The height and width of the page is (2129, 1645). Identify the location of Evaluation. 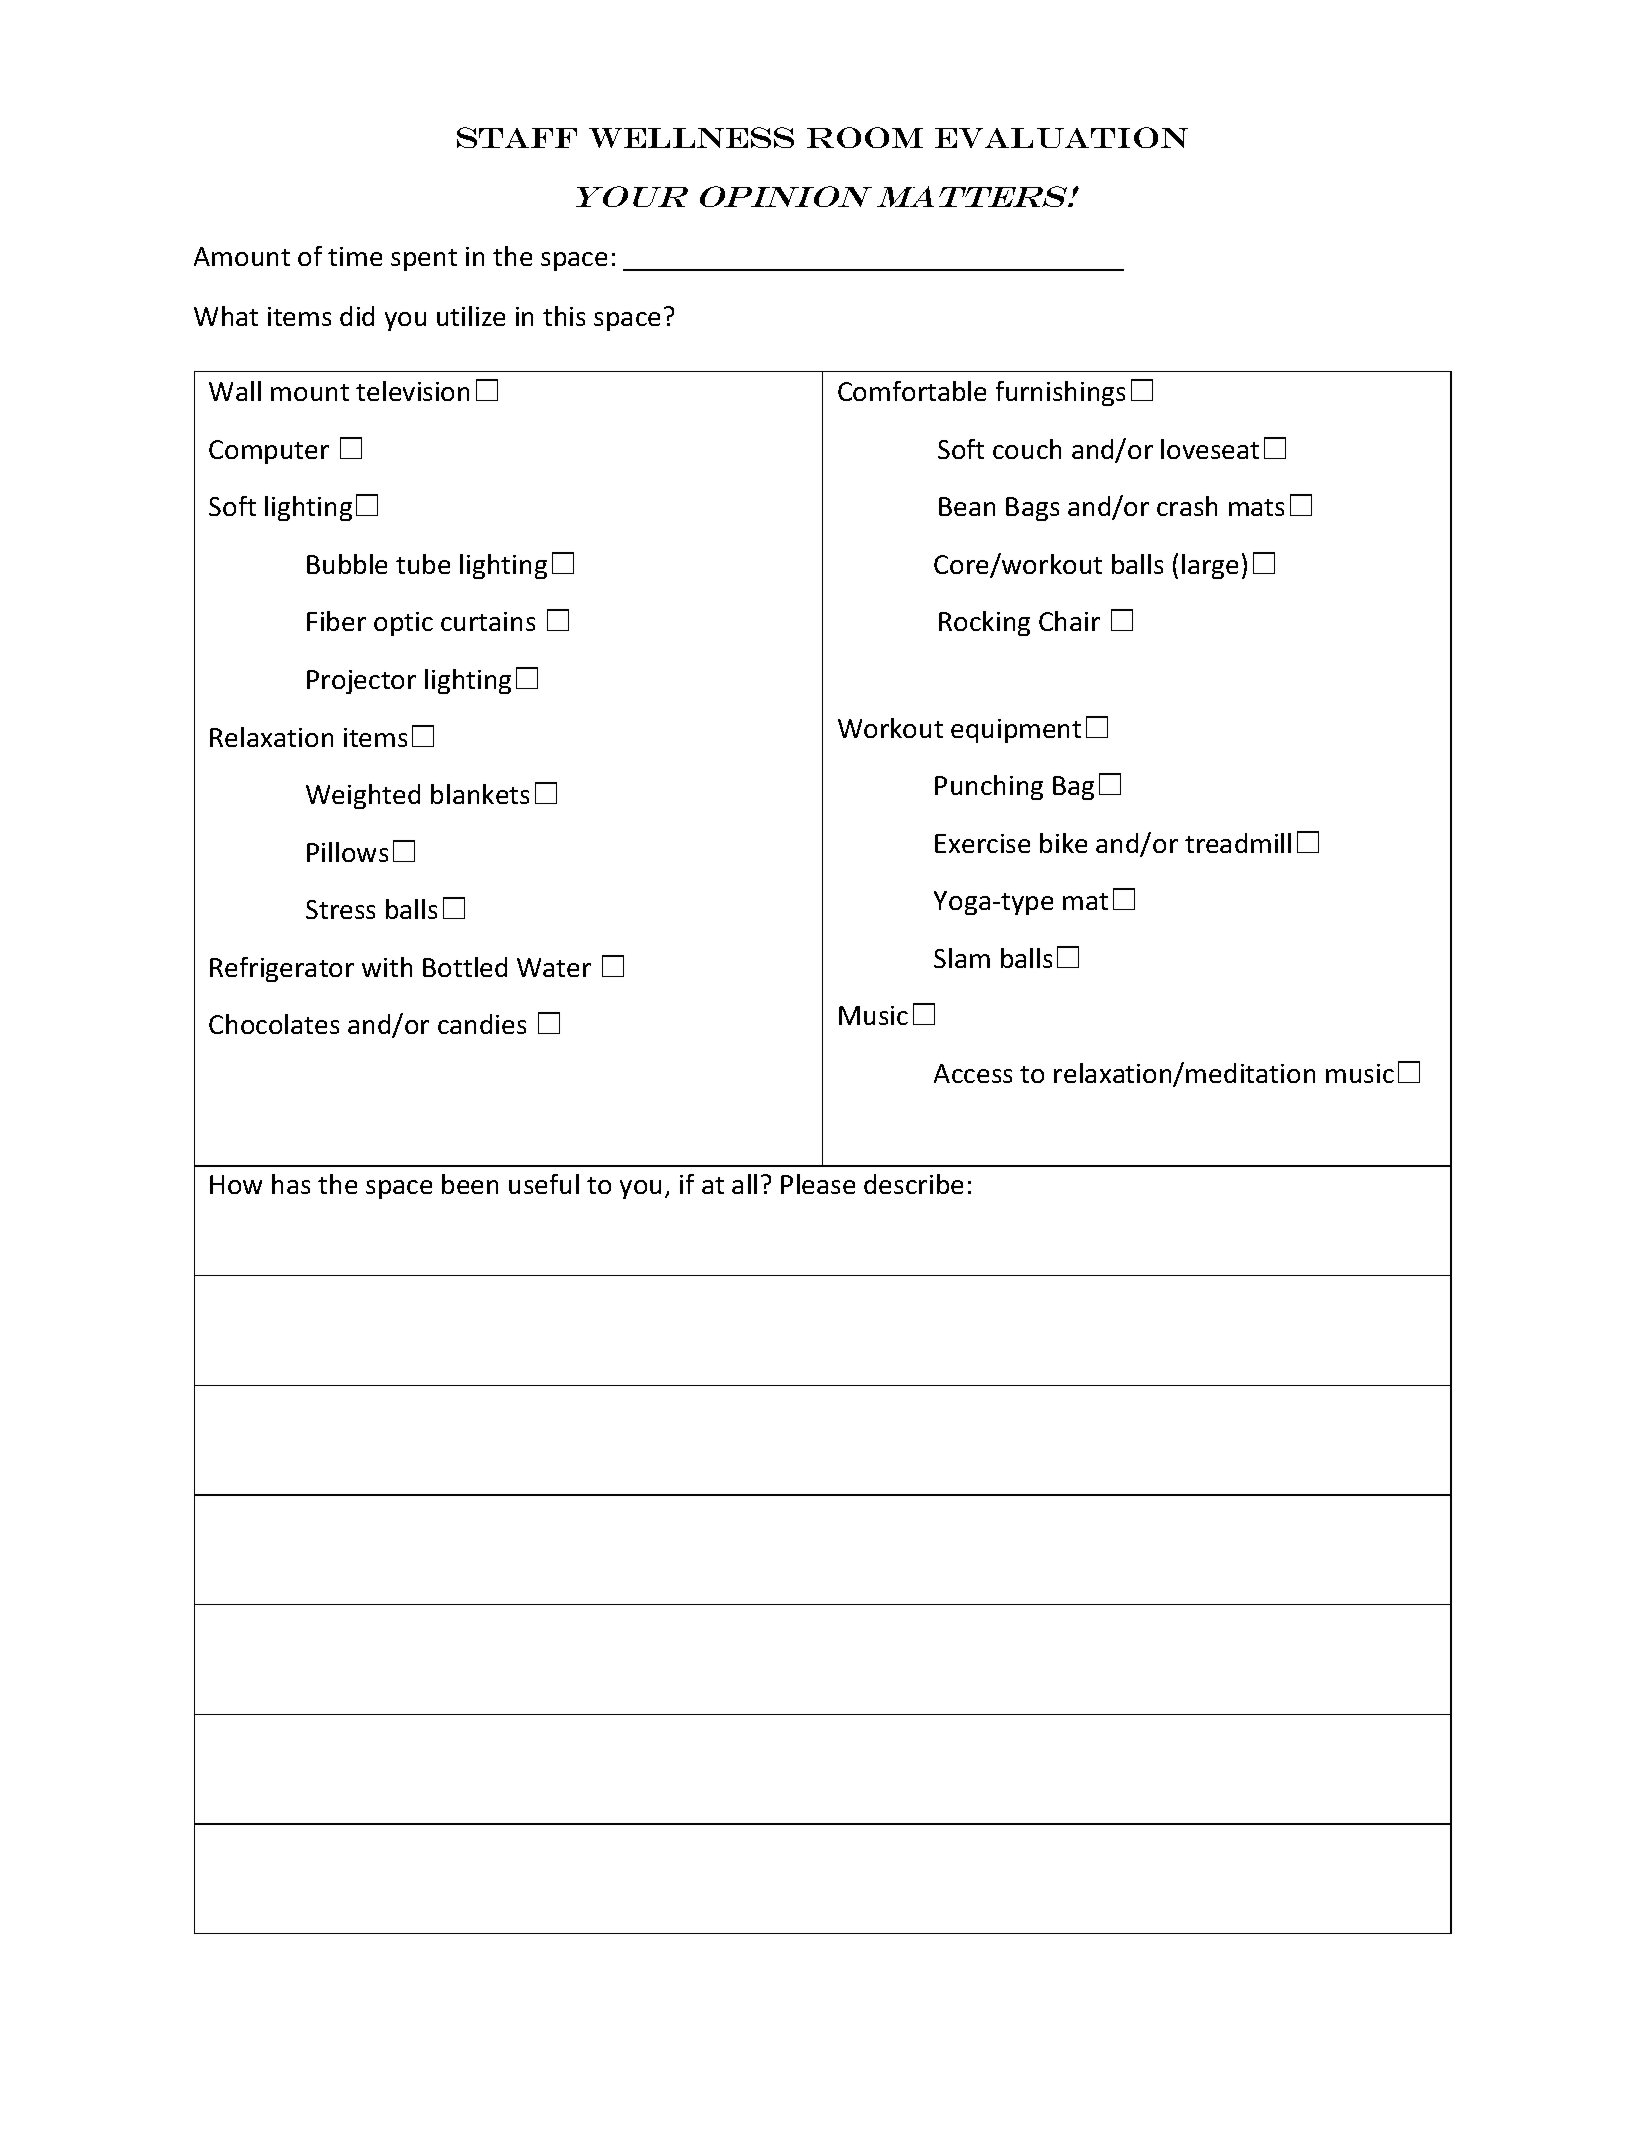
(1061, 137).
